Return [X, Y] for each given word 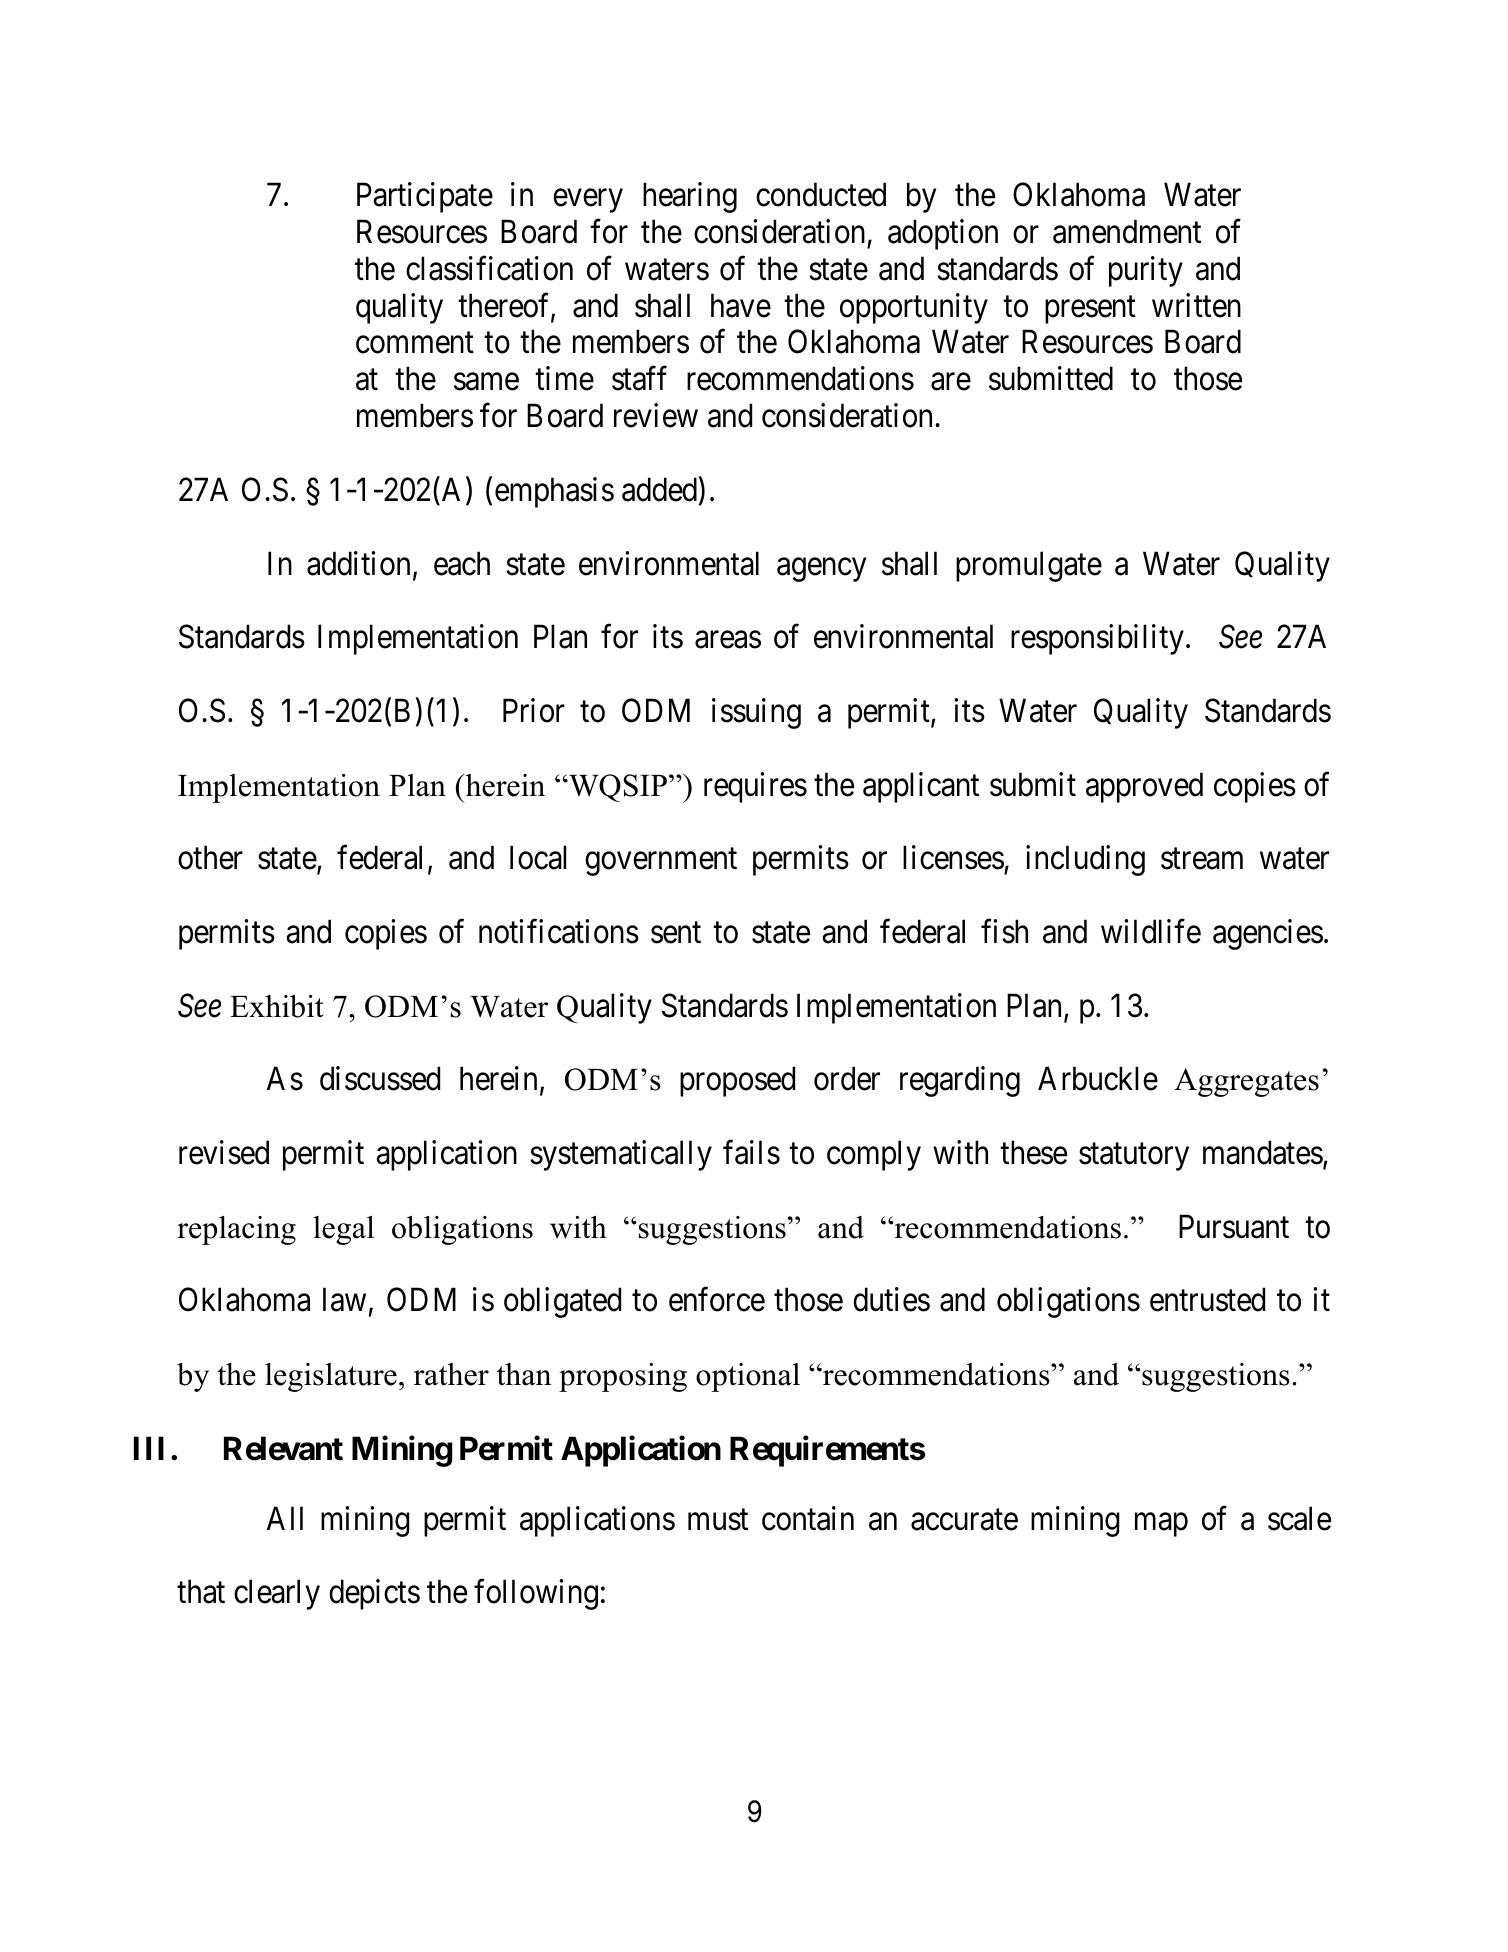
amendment [1127, 231]
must [718, 1520]
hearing [690, 197]
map [1161, 1525]
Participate [425, 197]
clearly [277, 1595]
